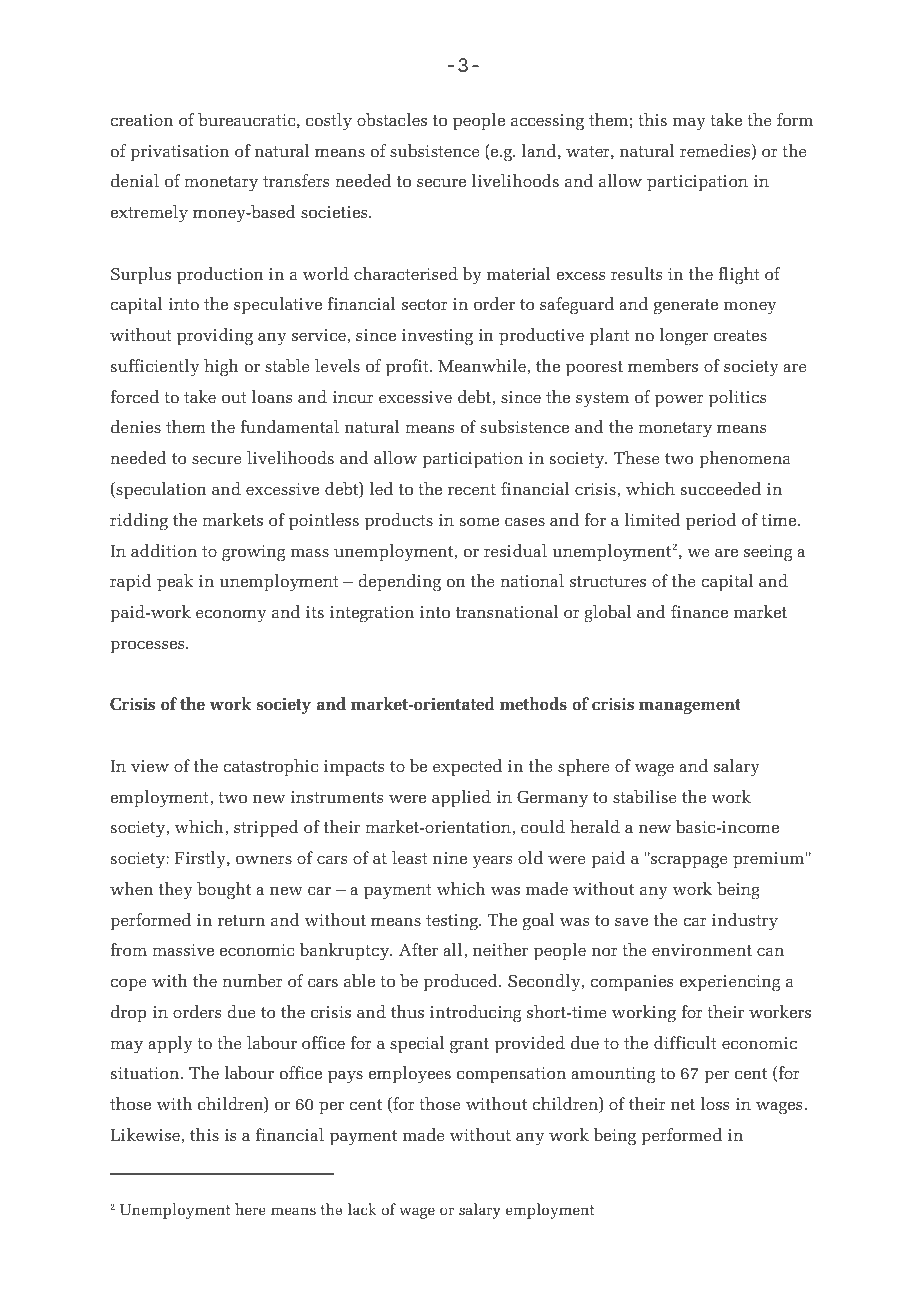 The image size is (924, 1308). Describe the element at coordinates (145, 1134) in the document. I see `Likewise` at that location.
